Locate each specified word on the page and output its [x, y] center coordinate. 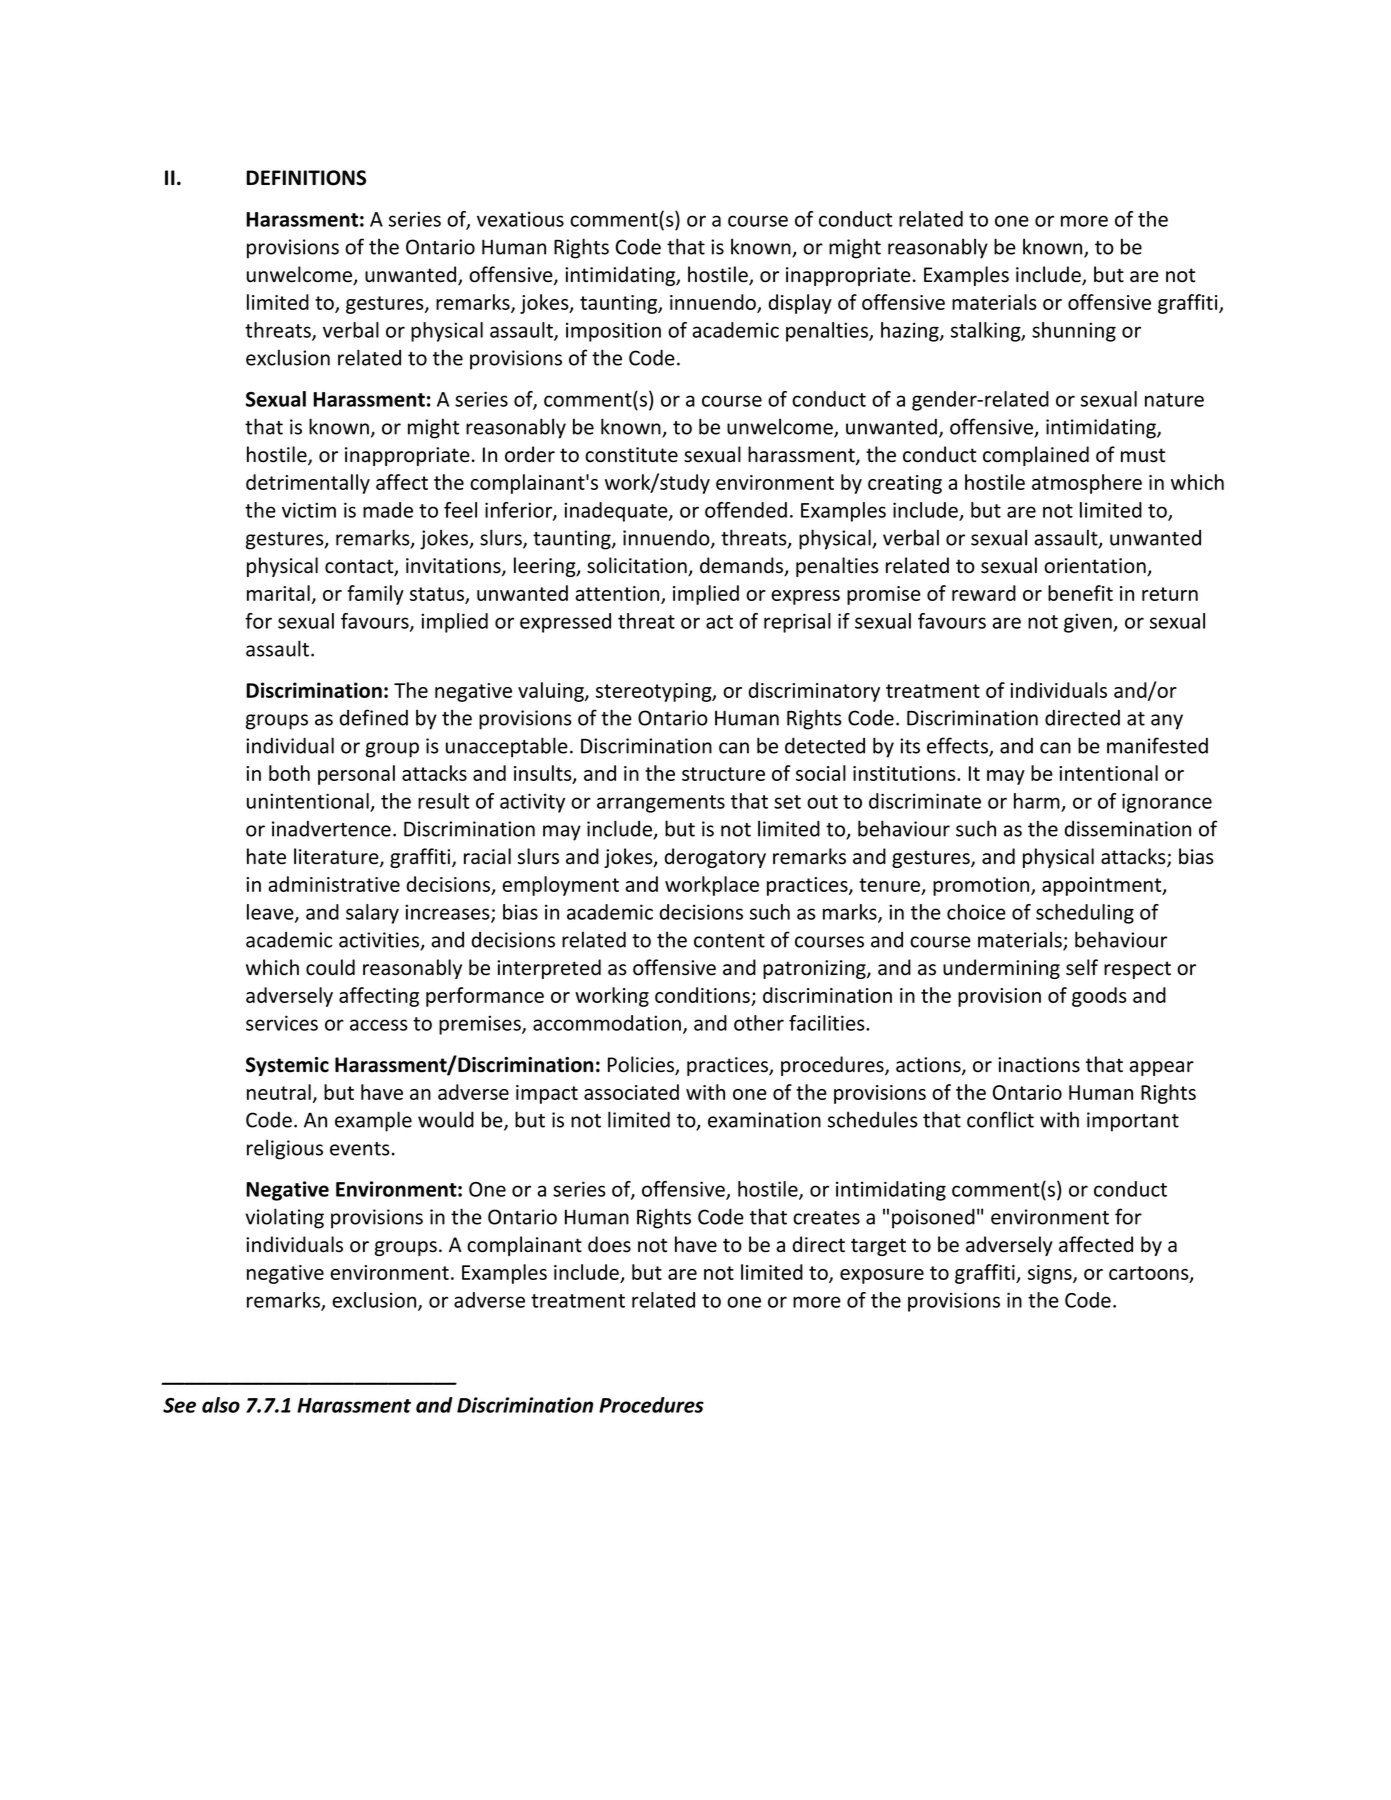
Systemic [287, 1066]
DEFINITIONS [306, 178]
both [289, 773]
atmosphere [1087, 484]
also [221, 1405]
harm [1037, 801]
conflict [1000, 1119]
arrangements [661, 804]
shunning [1074, 332]
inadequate [617, 512]
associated [631, 1092]
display [800, 304]
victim [309, 510]
